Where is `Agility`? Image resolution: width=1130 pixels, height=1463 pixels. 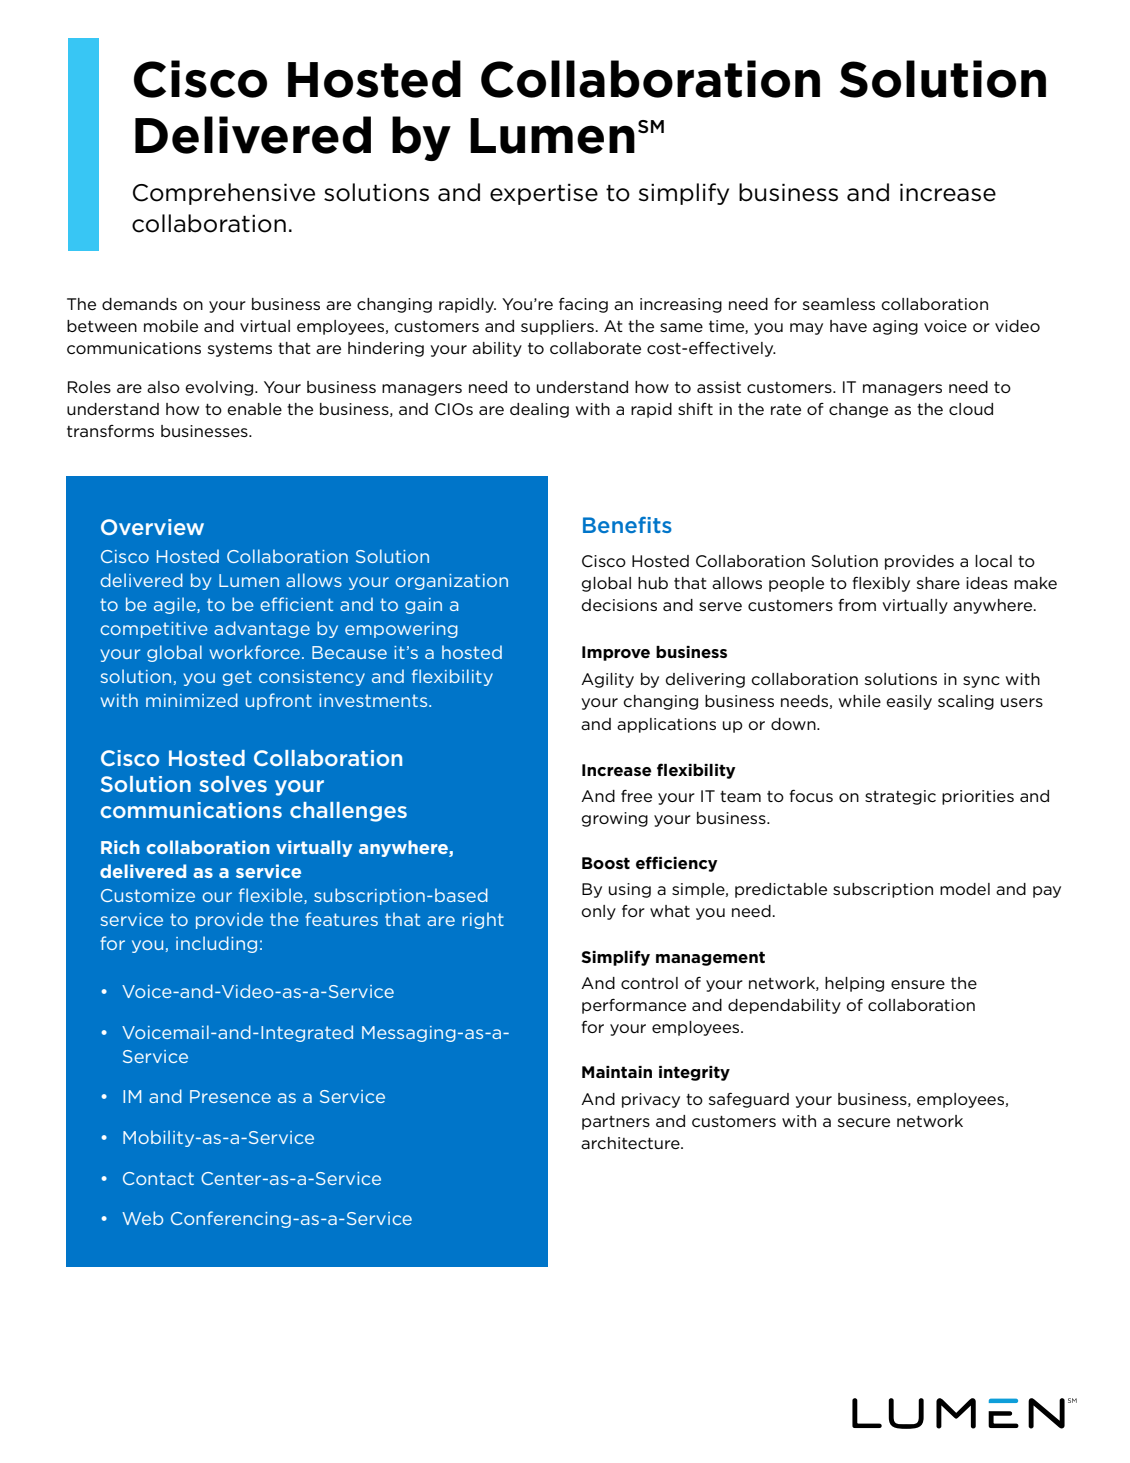
Agility is located at coordinates (607, 680).
